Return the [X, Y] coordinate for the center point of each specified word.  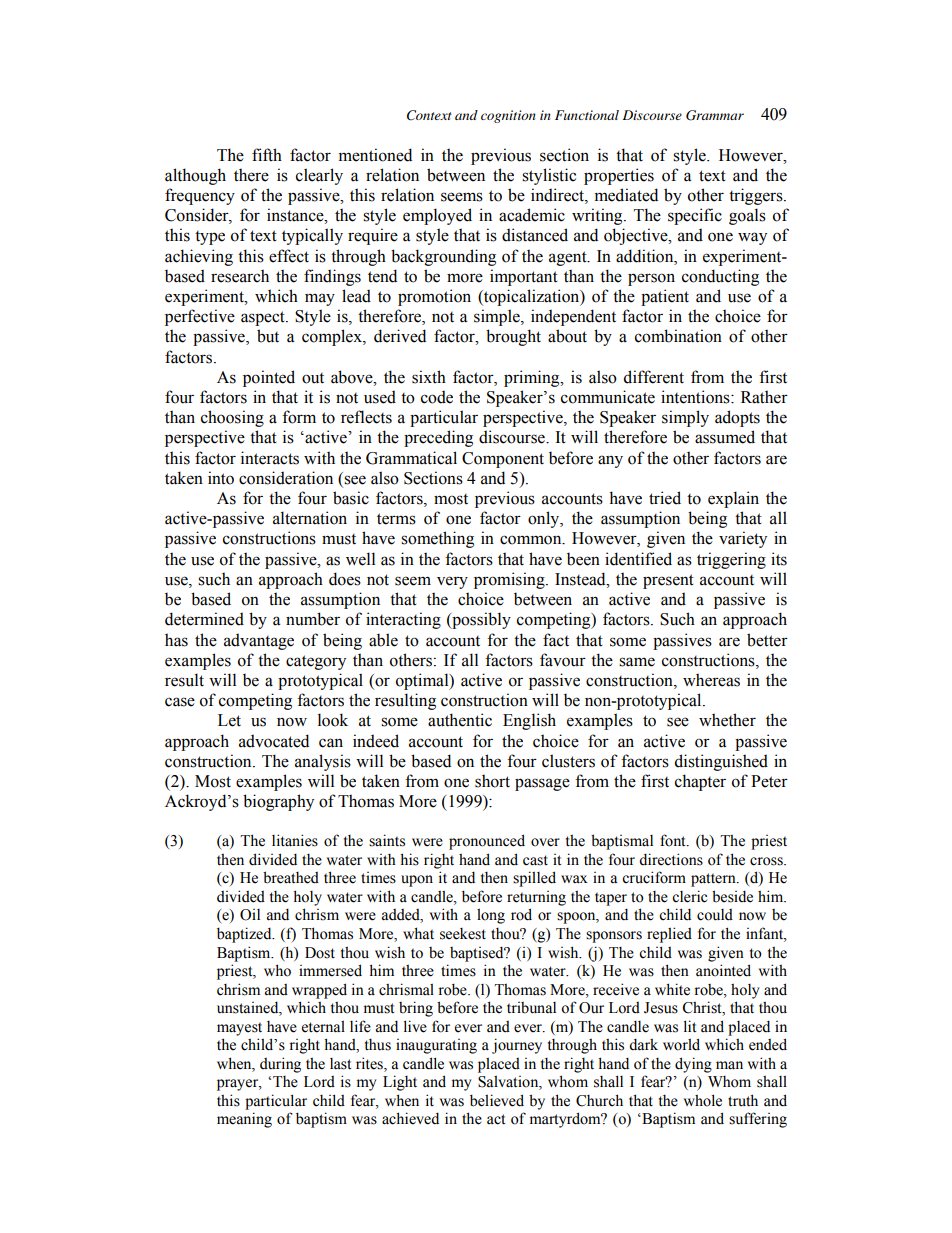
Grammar [715, 115]
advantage [259, 641]
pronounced [487, 842]
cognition [508, 116]
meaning [244, 1120]
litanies [295, 840]
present [668, 581]
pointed [269, 378]
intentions [696, 397]
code [437, 397]
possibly [480, 620]
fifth [267, 154]
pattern [714, 880]
